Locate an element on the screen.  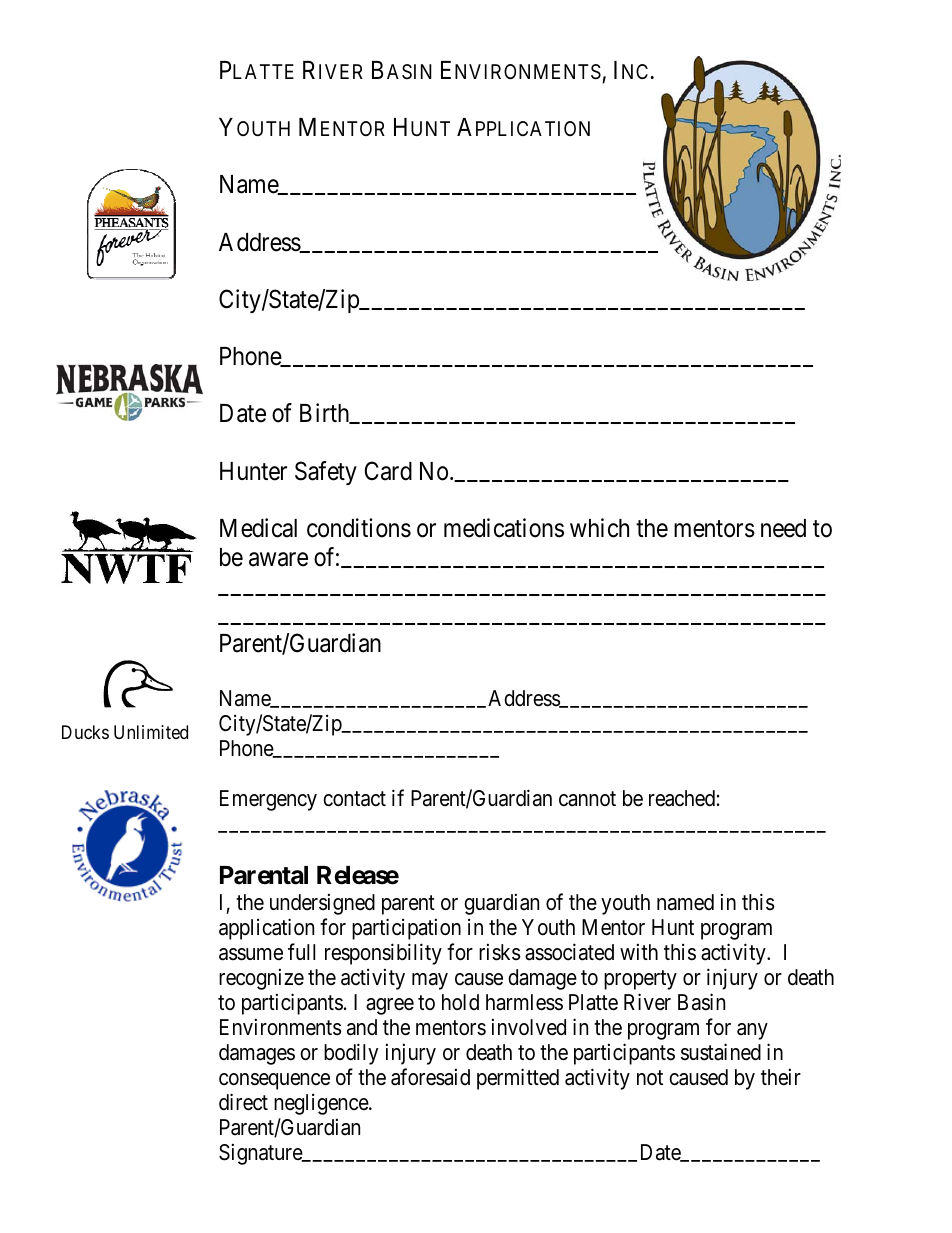
with is located at coordinates (639, 951).
